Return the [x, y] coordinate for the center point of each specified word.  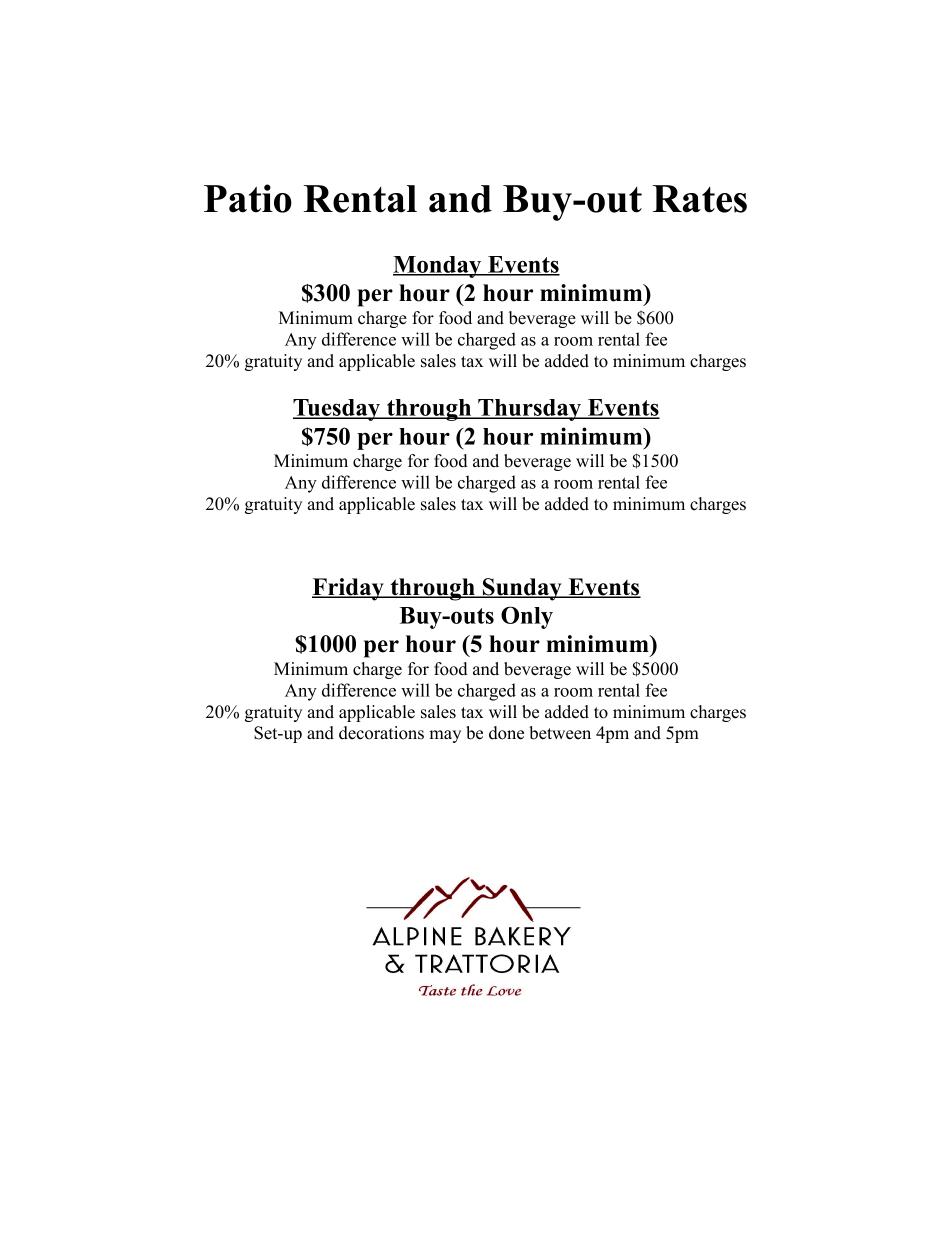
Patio [248, 198]
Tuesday [338, 410]
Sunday [522, 589]
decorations [381, 733]
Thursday [530, 410]
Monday [438, 267]
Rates [700, 199]
